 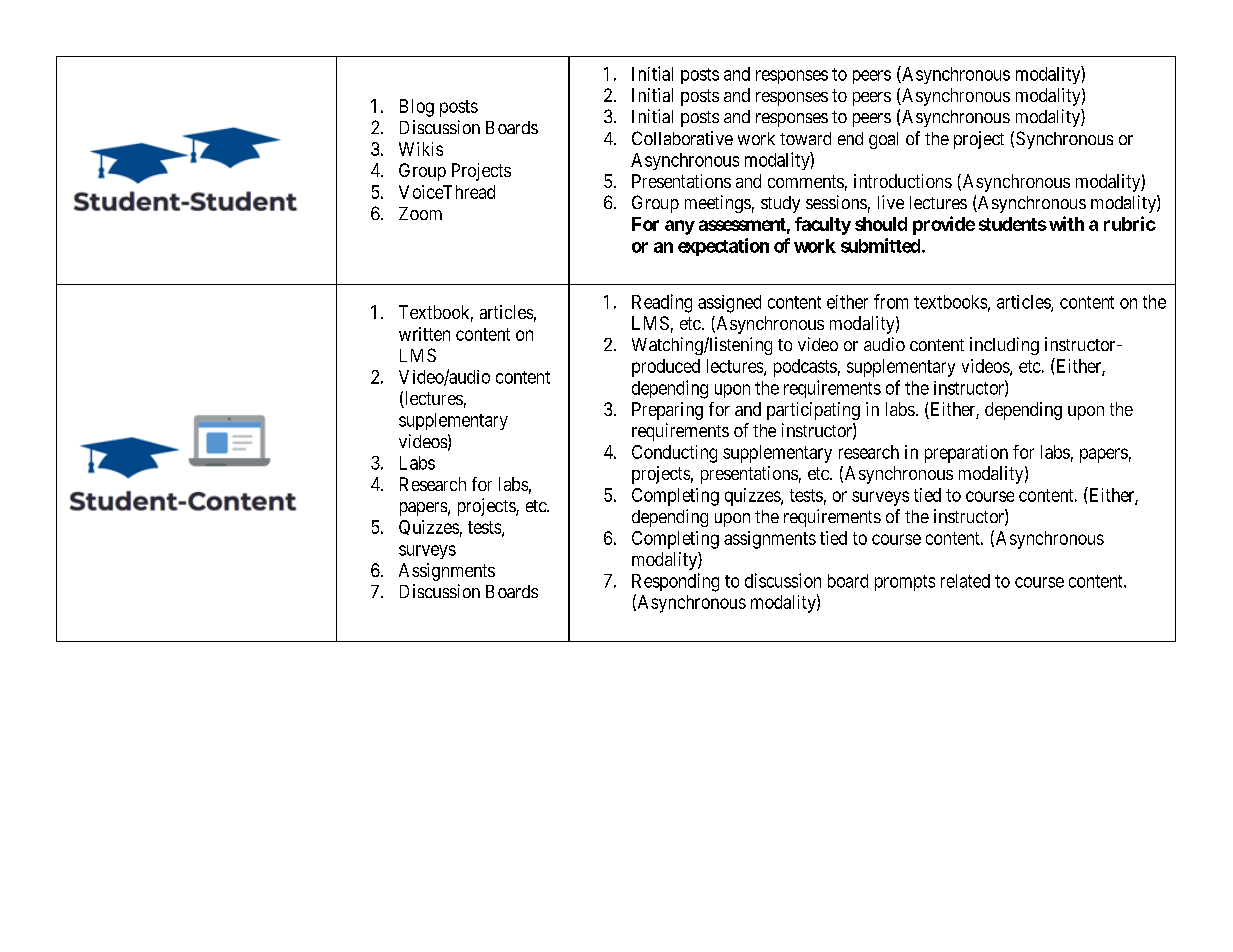 What do you see at coordinates (813, 411) in the document?
I see `participating` at bounding box center [813, 411].
